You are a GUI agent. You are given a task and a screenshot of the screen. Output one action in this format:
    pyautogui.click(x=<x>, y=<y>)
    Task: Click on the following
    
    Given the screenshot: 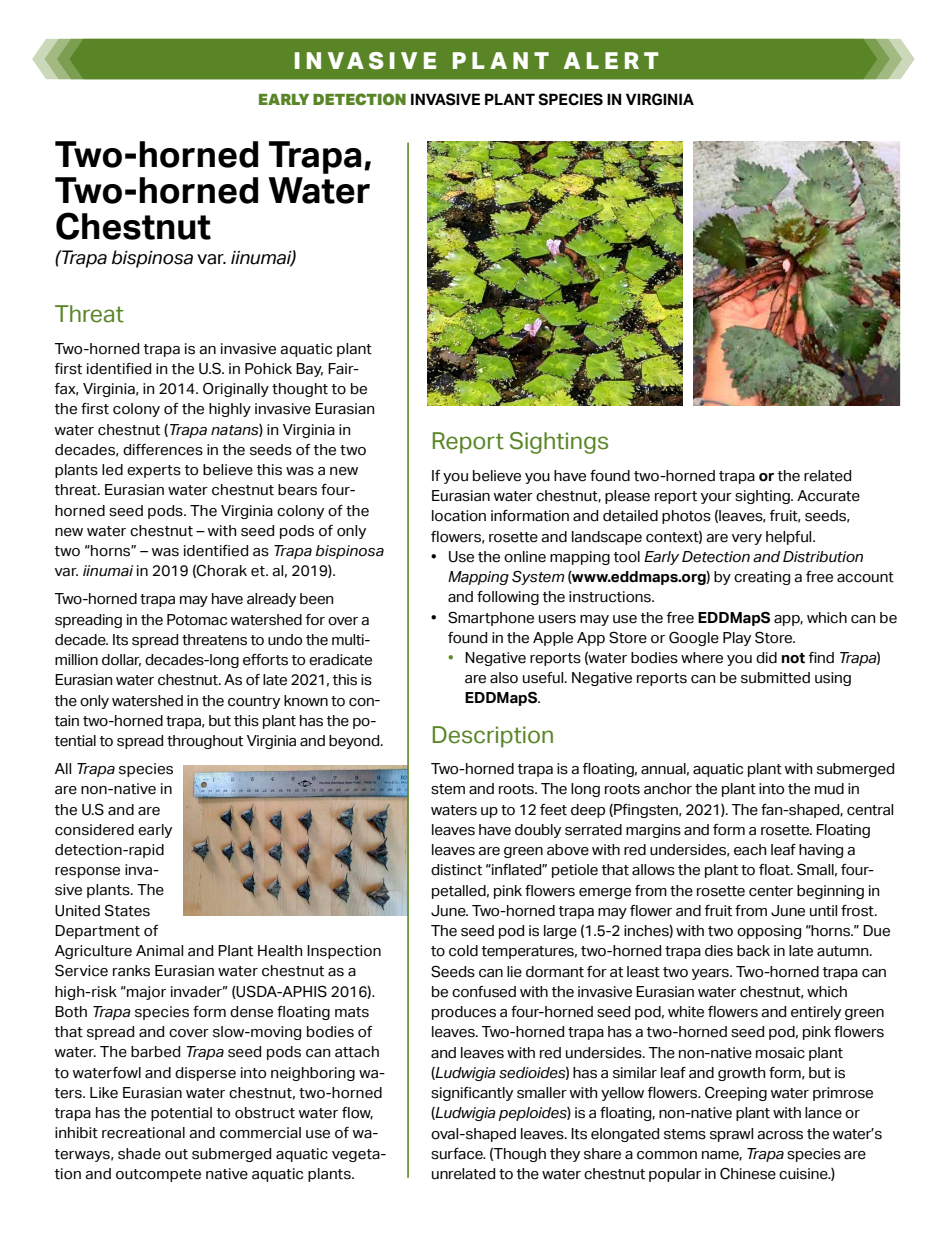 What is the action you would take?
    pyautogui.click(x=508, y=598)
